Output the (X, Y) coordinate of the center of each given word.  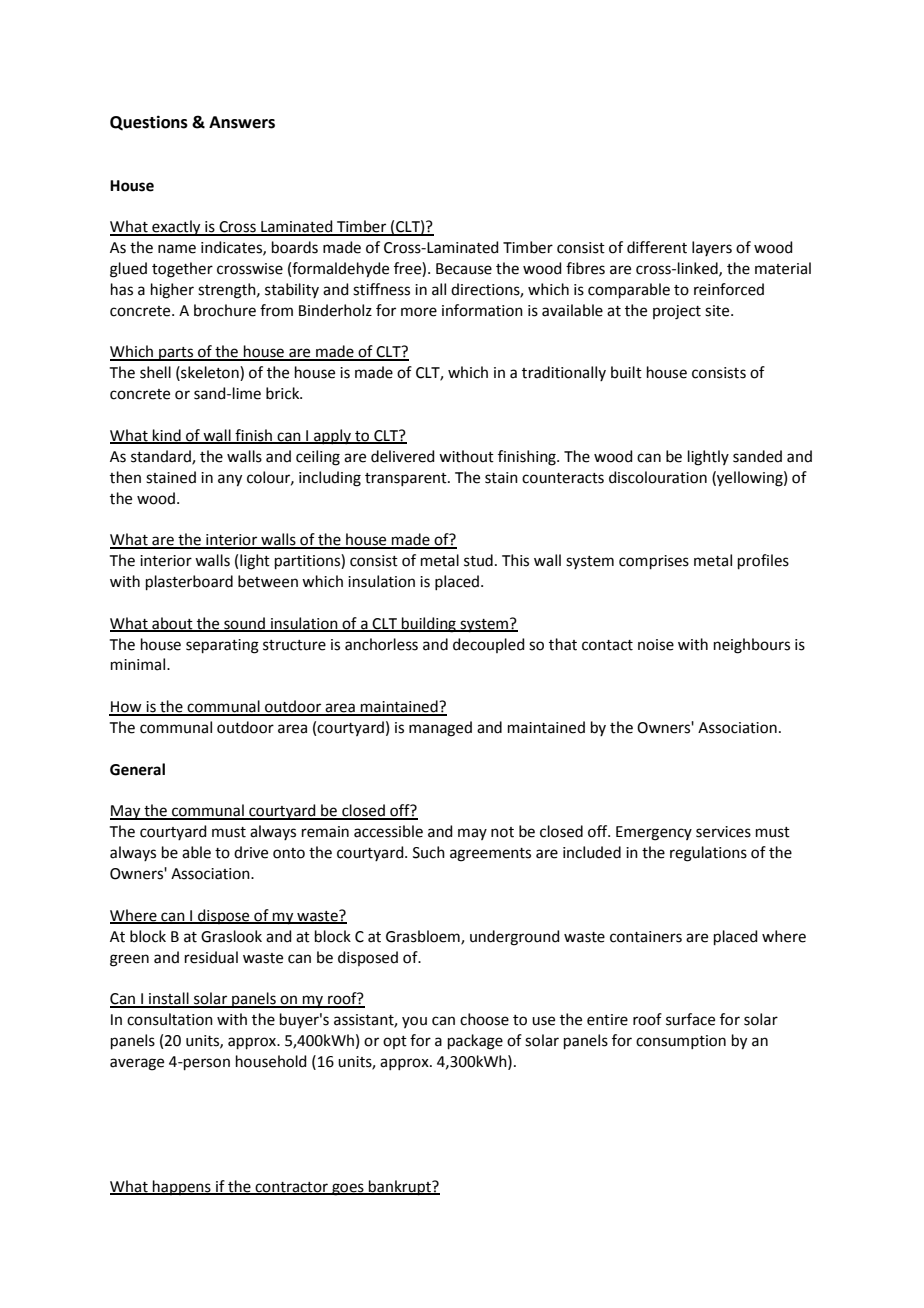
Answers (242, 122)
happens (182, 1187)
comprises (654, 562)
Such (429, 852)
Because (464, 269)
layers (712, 248)
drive (251, 852)
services (723, 832)
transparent (407, 479)
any (230, 480)
